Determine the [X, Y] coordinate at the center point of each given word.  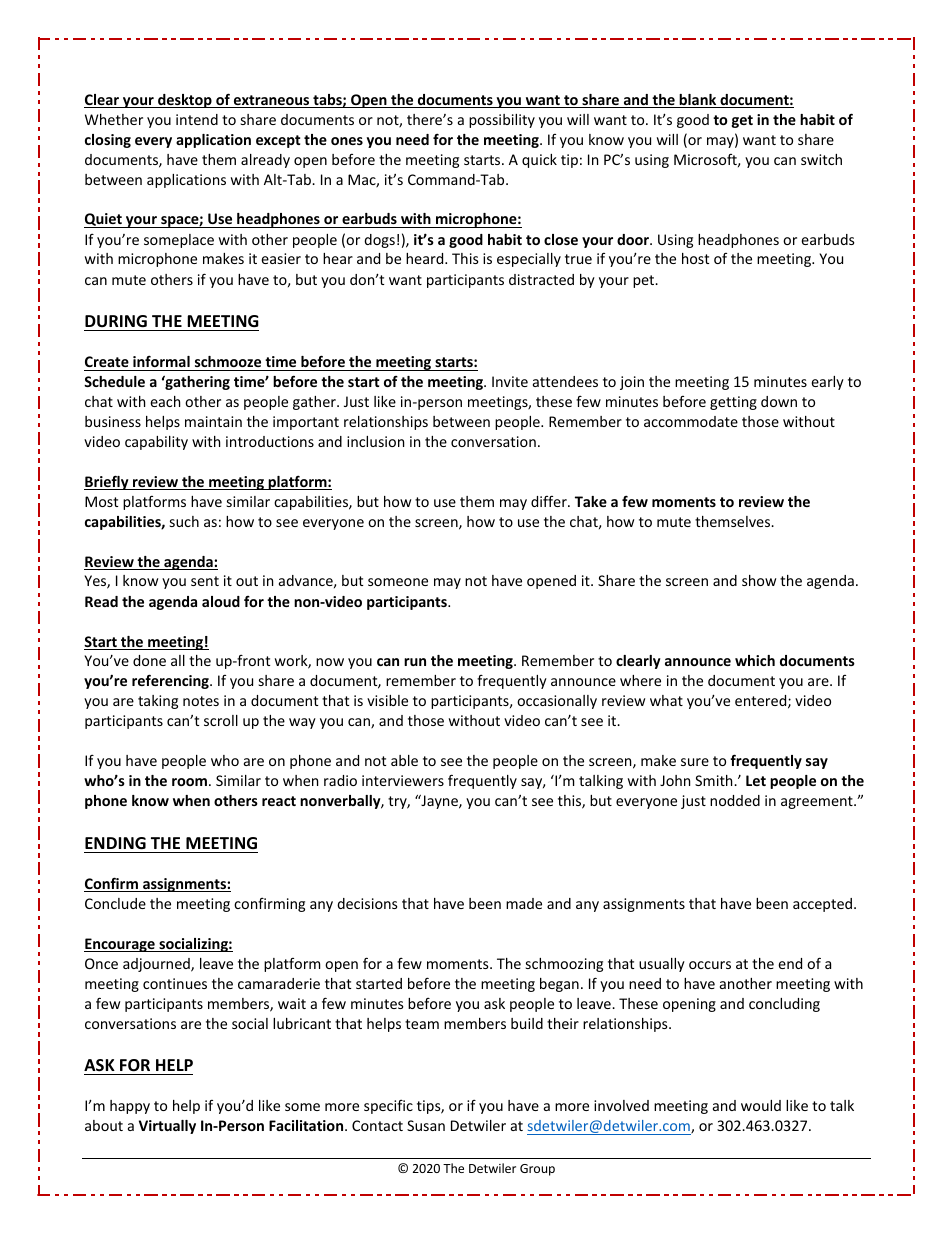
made [524, 903]
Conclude [115, 903]
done [149, 660]
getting [733, 403]
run [415, 662]
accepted [824, 905]
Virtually [167, 1127]
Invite [510, 381]
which [755, 660]
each [165, 401]
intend [197, 119]
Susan [426, 1125]
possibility [502, 121]
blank [698, 101]
